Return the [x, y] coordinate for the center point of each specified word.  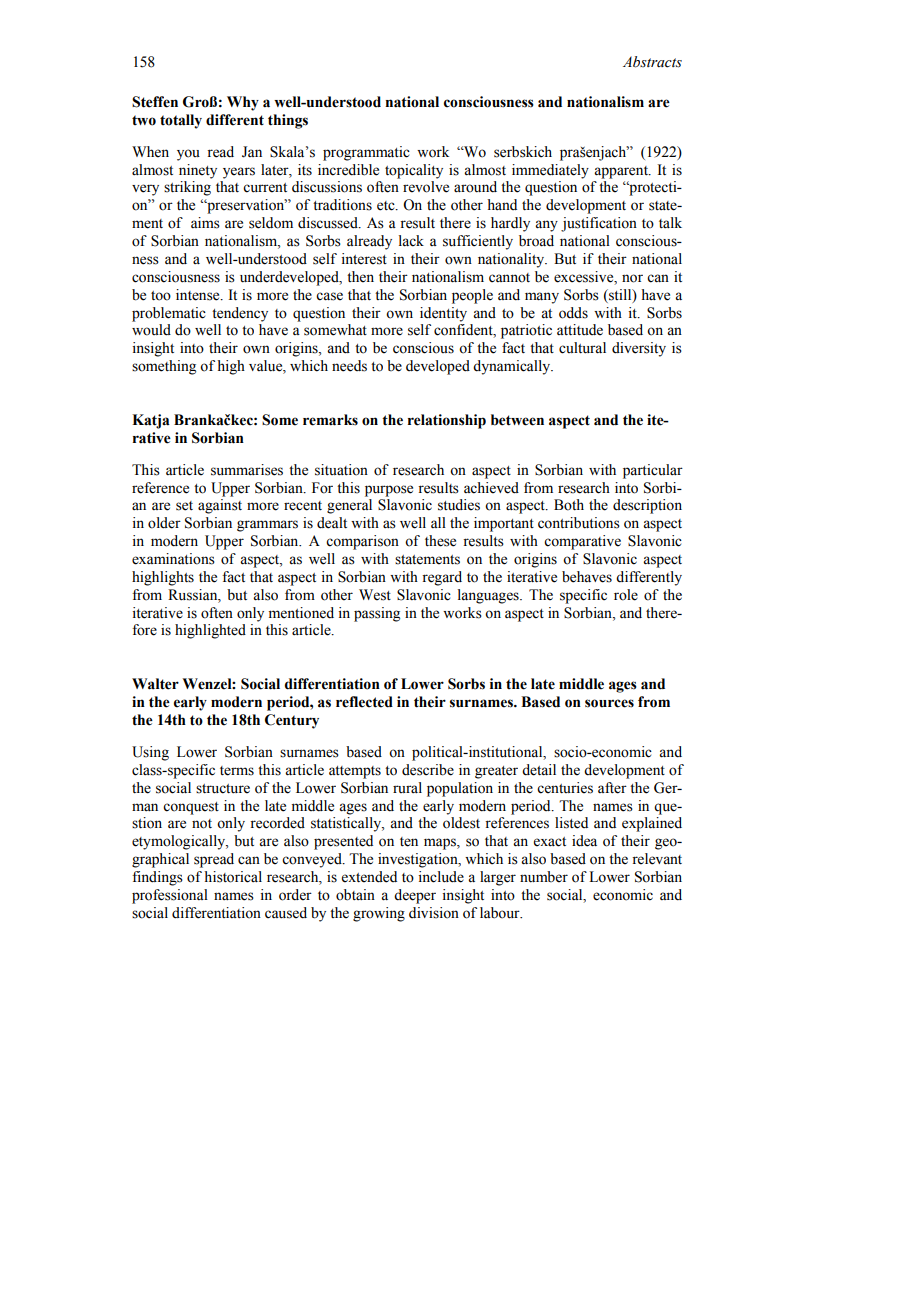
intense [199, 295]
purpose [389, 491]
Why [243, 103]
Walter [155, 684]
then [360, 277]
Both [569, 505]
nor [632, 278]
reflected [364, 702]
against [220, 506]
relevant [657, 859]
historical [233, 877]
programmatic [366, 153]
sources [609, 703]
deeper [415, 896]
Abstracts [652, 62]
